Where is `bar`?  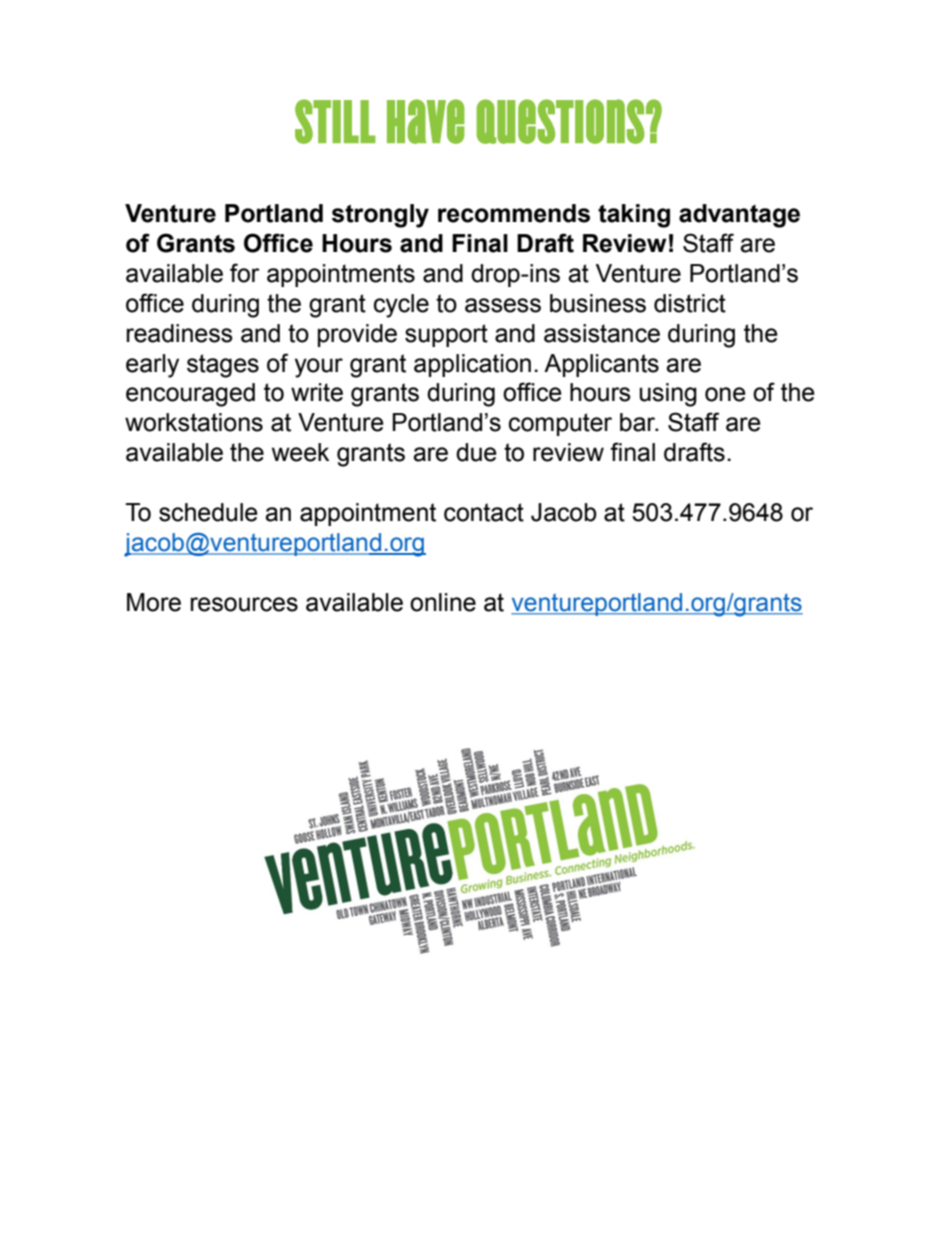 bar is located at coordinates (639, 422).
